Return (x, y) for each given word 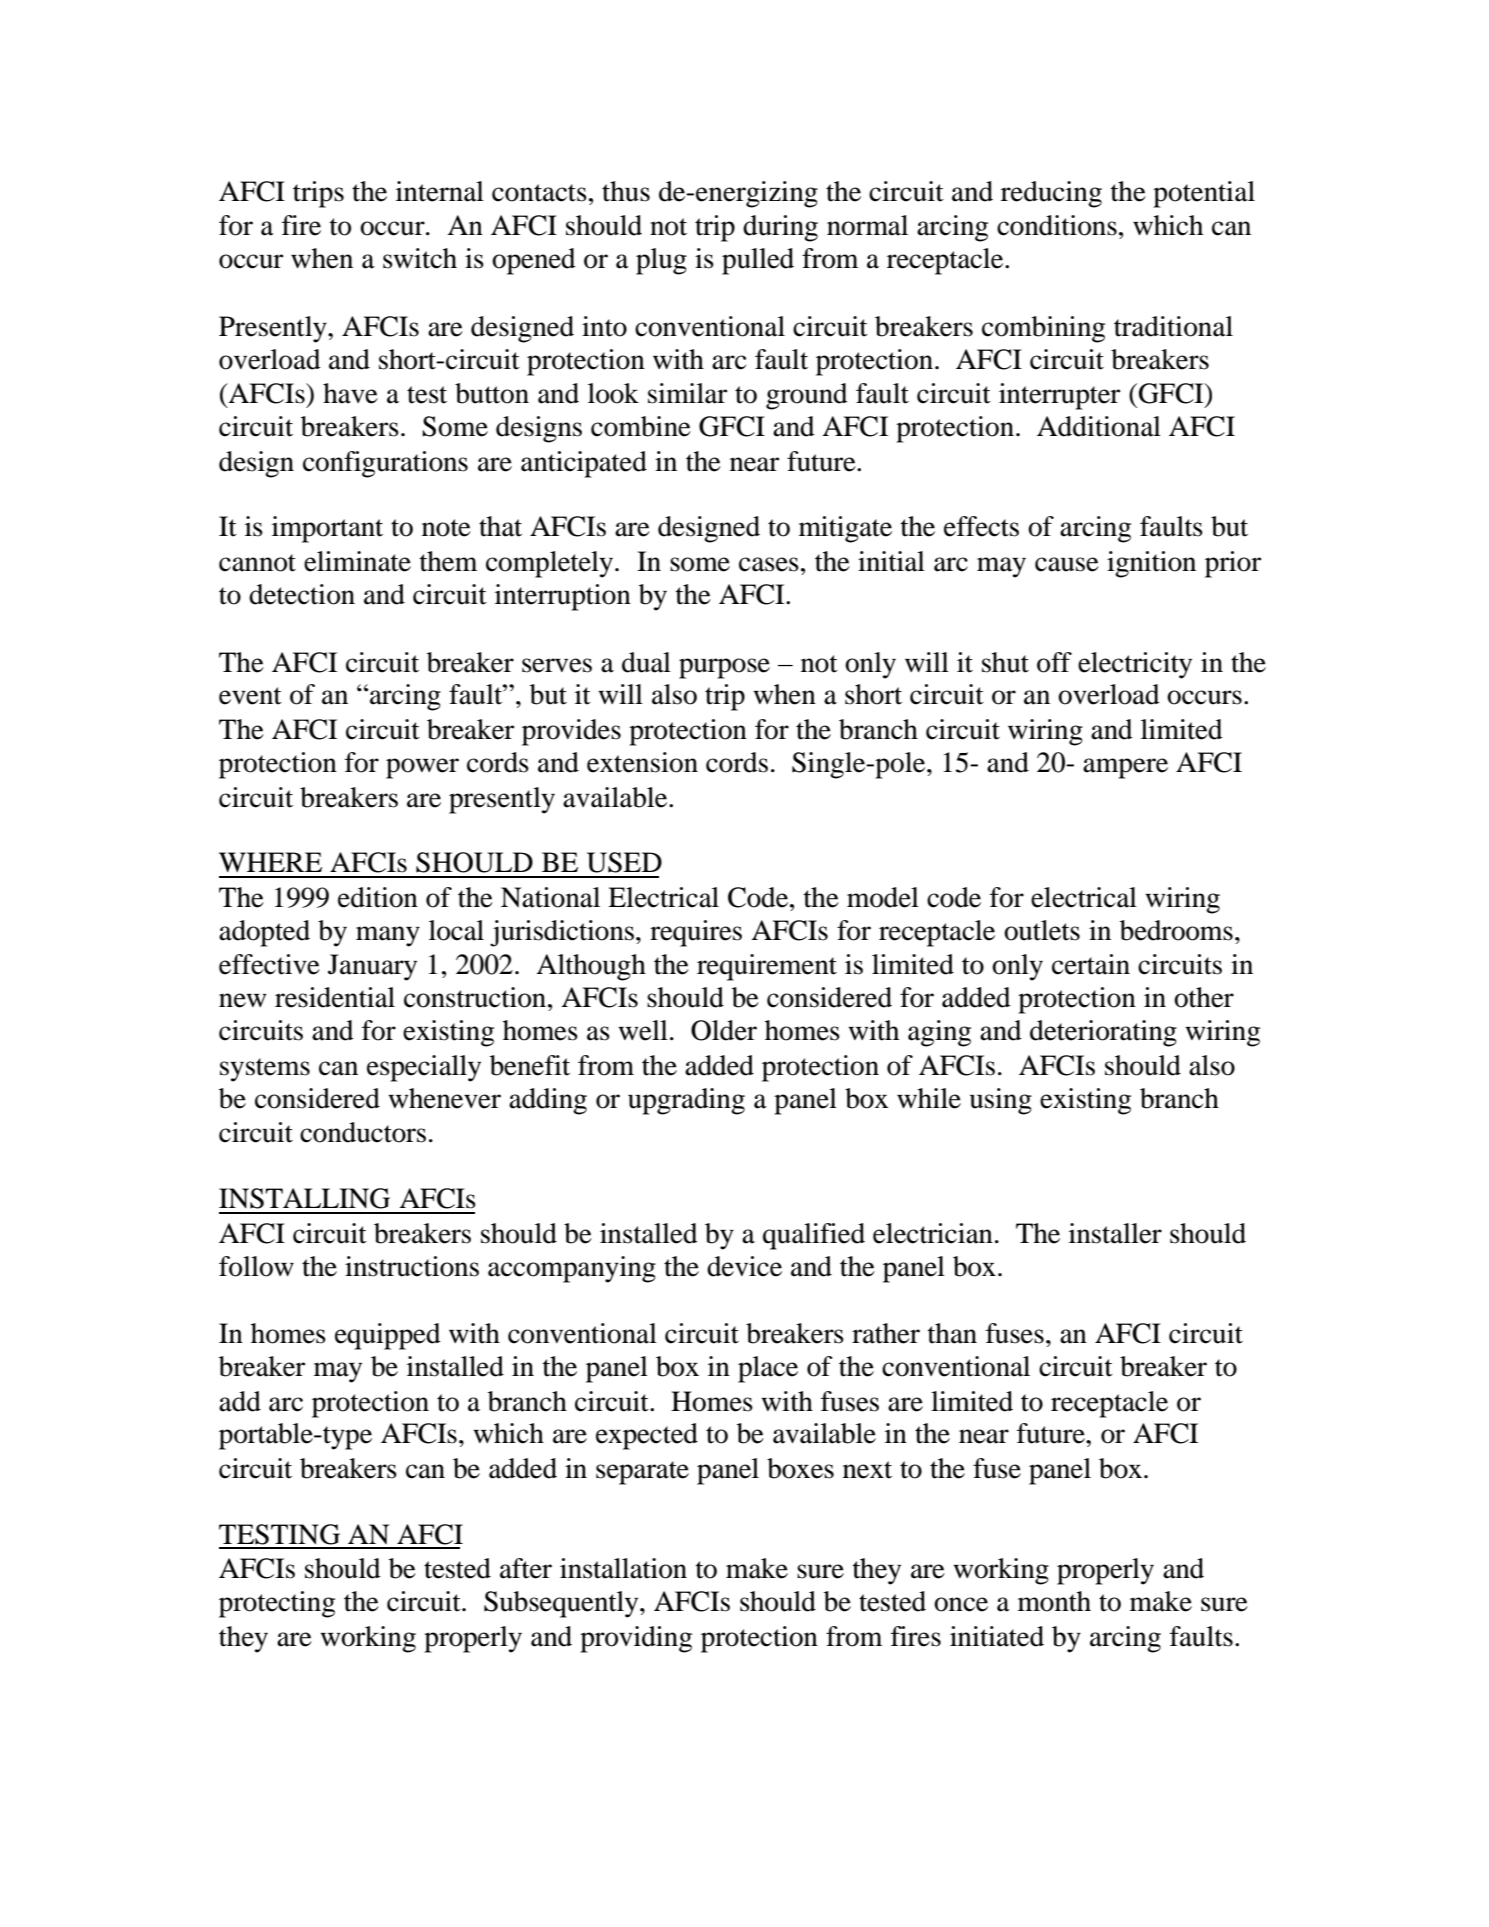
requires (696, 933)
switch (420, 258)
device (744, 1266)
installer (1115, 1233)
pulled (758, 261)
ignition (1151, 564)
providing (636, 1639)
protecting (277, 1604)
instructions (412, 1266)
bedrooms (1176, 930)
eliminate (357, 561)
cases (769, 564)
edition (378, 897)
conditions (1057, 225)
